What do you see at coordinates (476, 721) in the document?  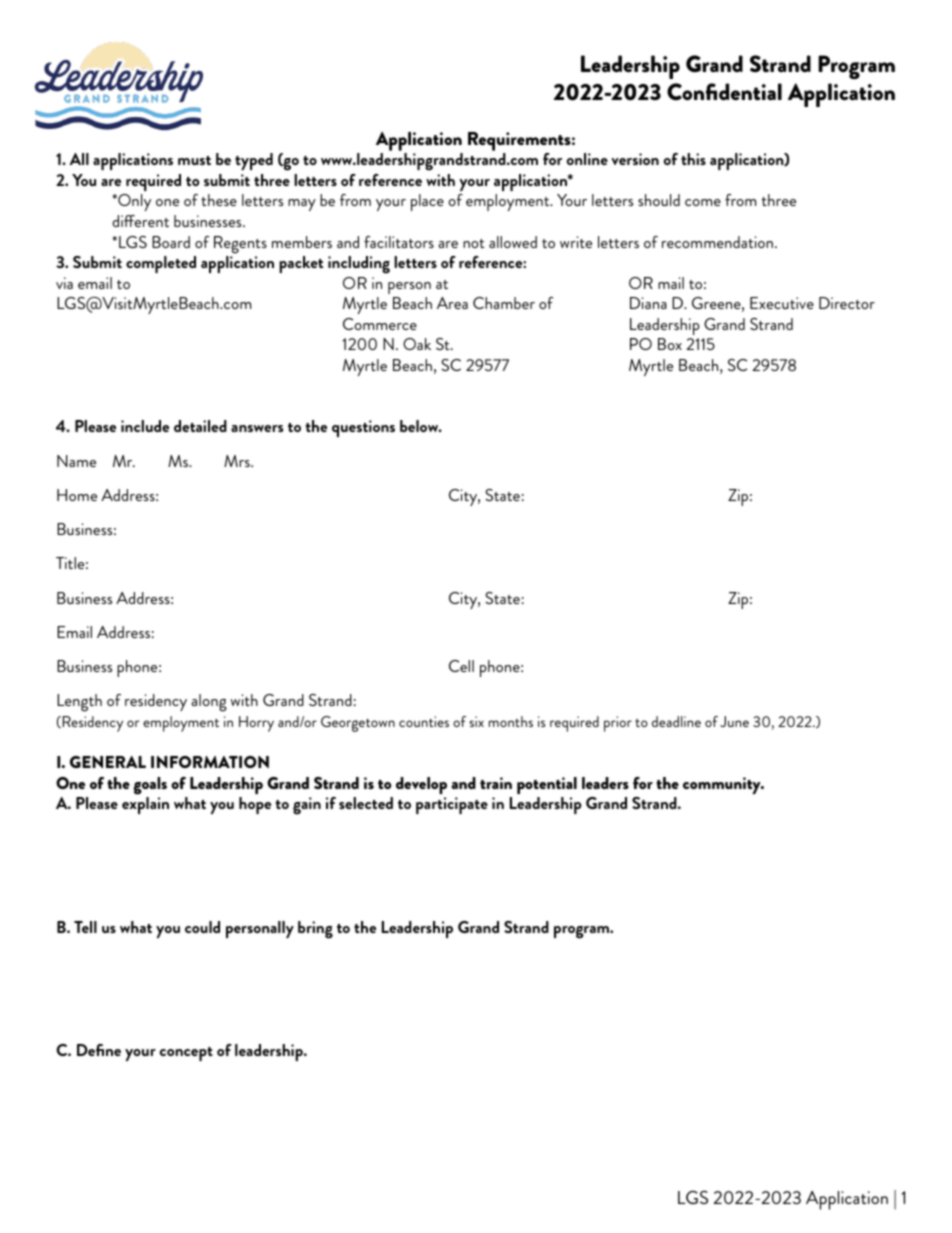 I see `six` at bounding box center [476, 721].
